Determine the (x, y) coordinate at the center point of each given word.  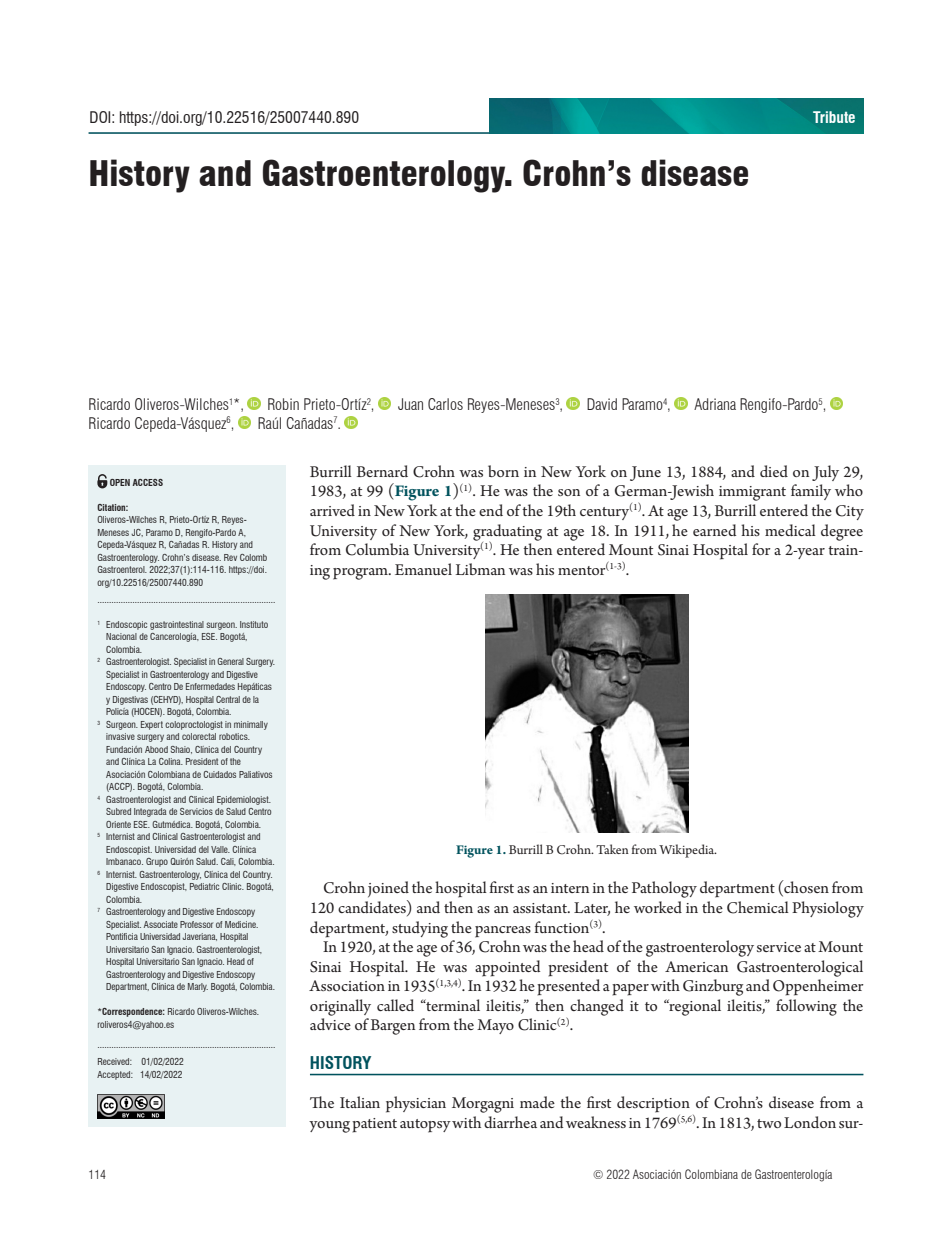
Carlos (445, 404)
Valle (220, 849)
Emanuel (423, 569)
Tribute (834, 117)
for (761, 549)
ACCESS (147, 482)
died (774, 471)
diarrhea (510, 1122)
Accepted (115, 1075)
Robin (283, 404)
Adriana (715, 404)
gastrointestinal (177, 625)
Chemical (758, 907)
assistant (541, 908)
